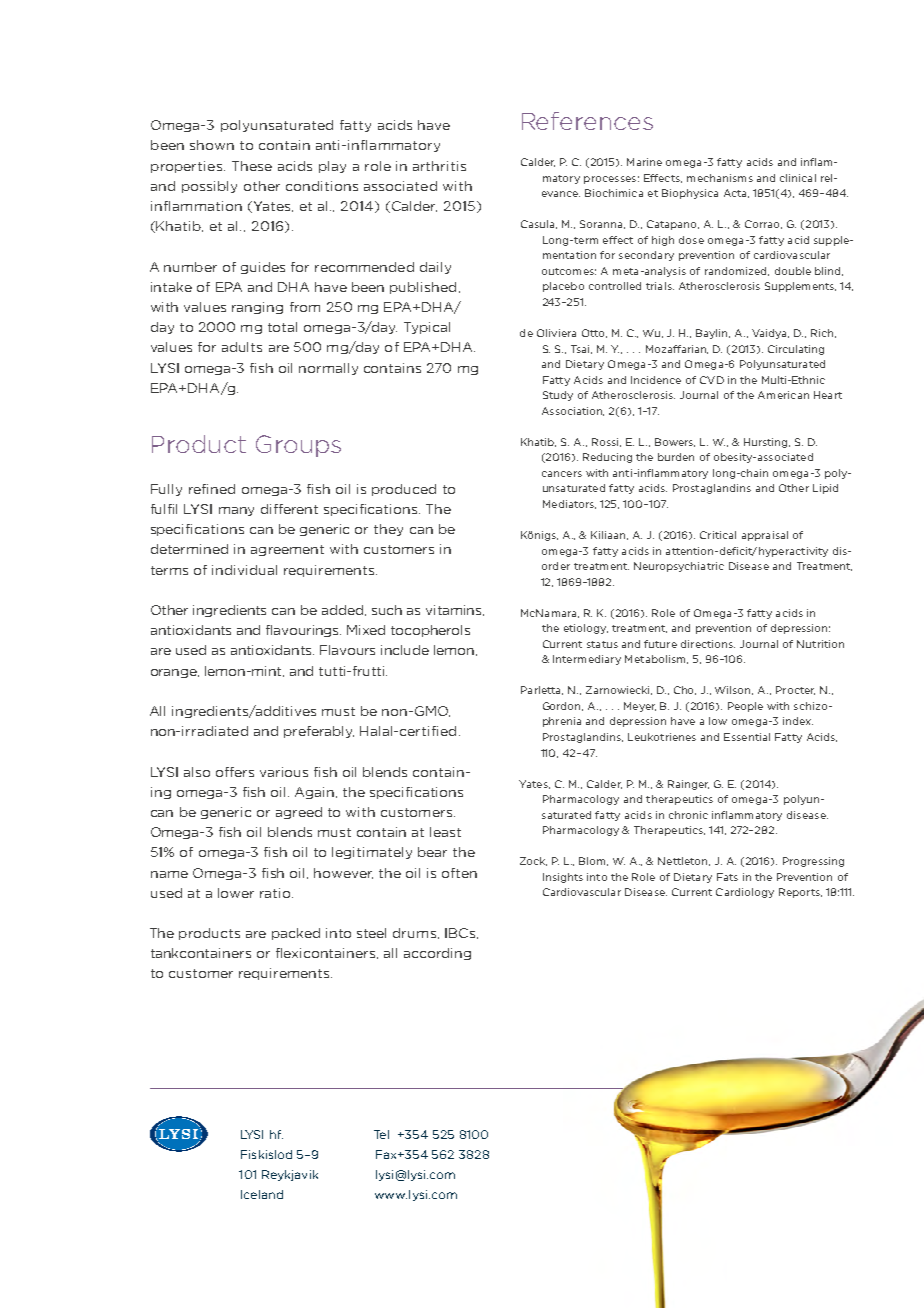  I want to click on mechanisms, so click(720, 178).
